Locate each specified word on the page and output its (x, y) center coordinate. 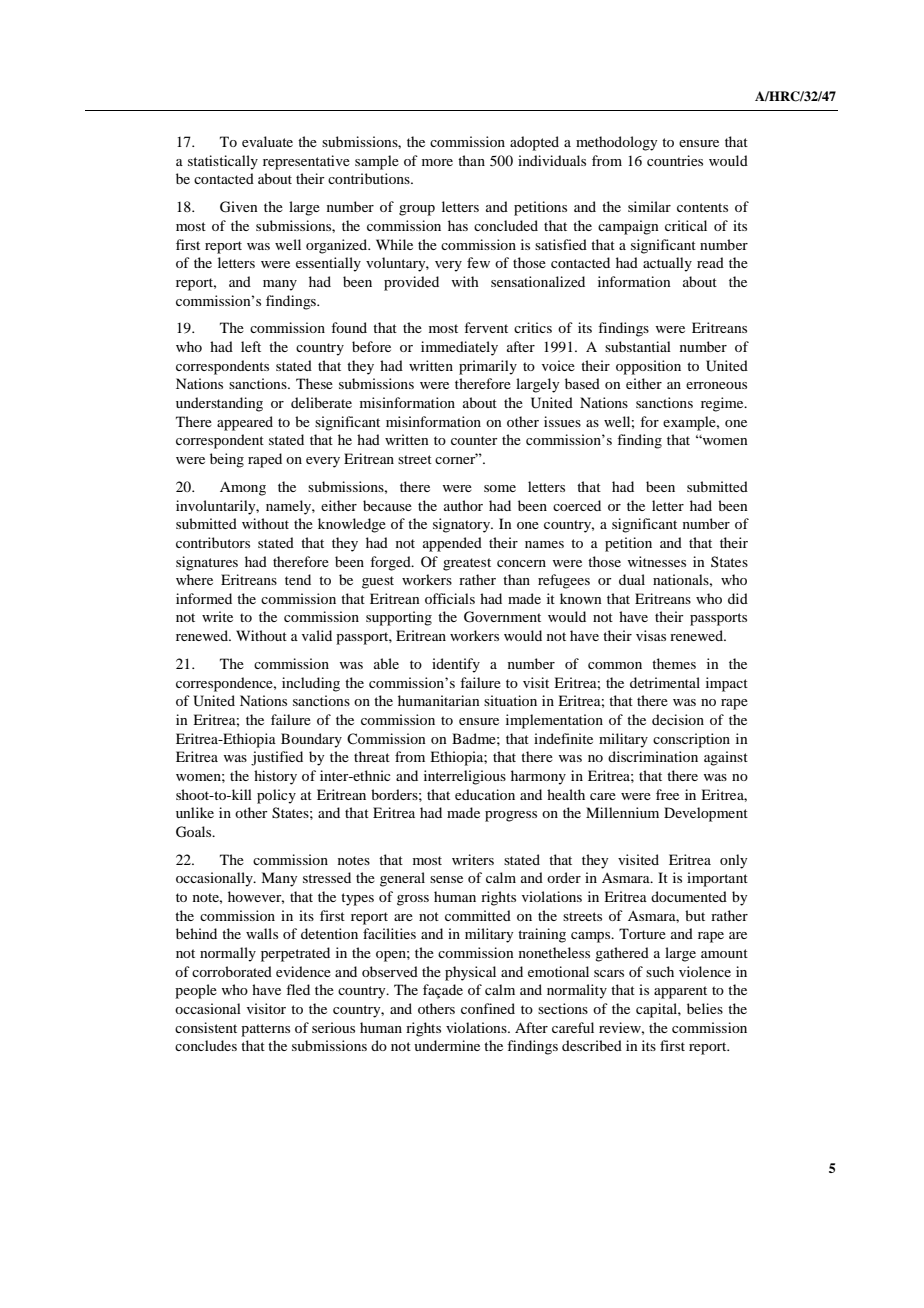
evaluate (267, 141)
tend (298, 579)
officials (450, 598)
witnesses (656, 561)
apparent (680, 992)
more (437, 162)
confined (488, 1008)
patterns (265, 1030)
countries (675, 160)
